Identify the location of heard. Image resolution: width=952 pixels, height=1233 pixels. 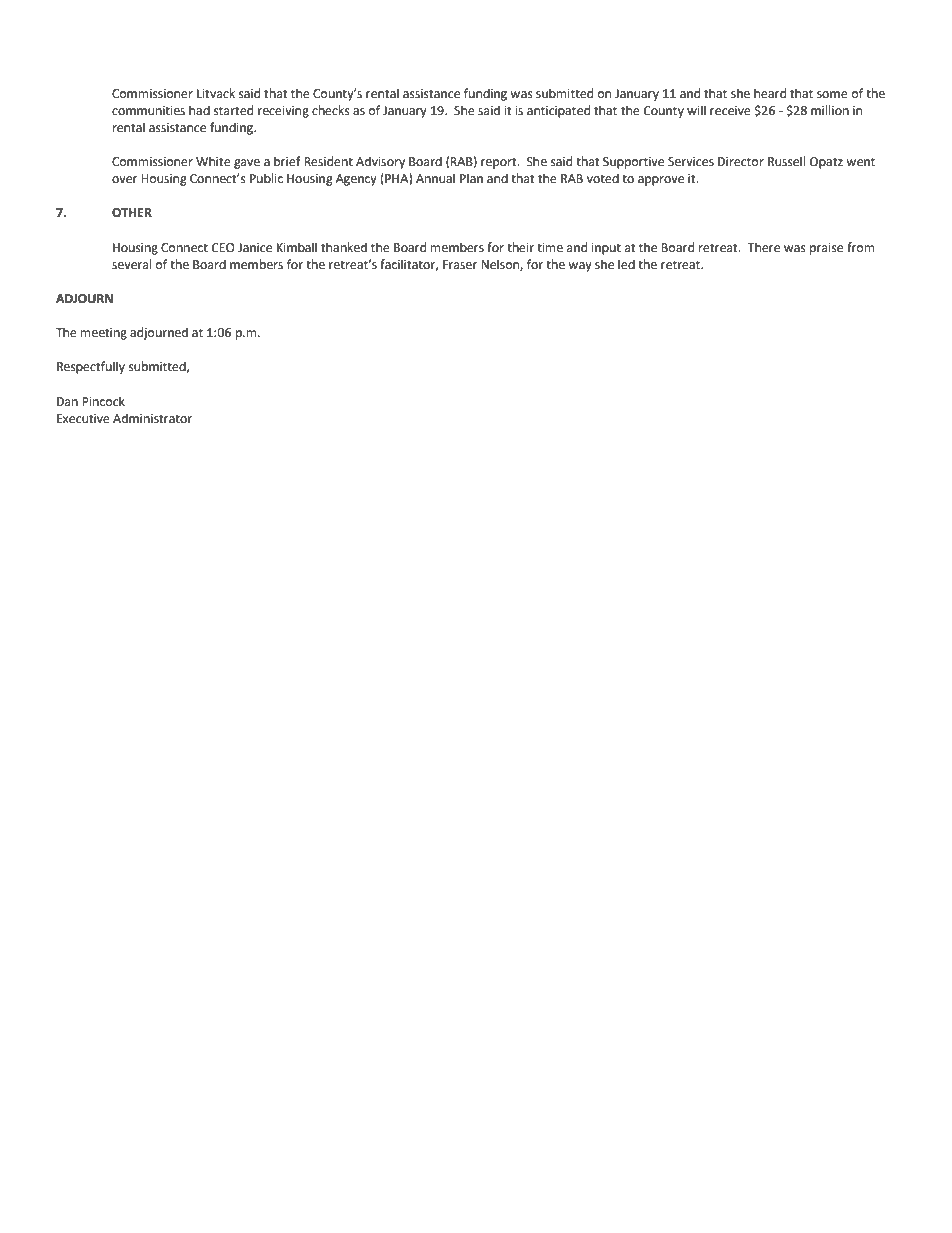
(770, 93).
